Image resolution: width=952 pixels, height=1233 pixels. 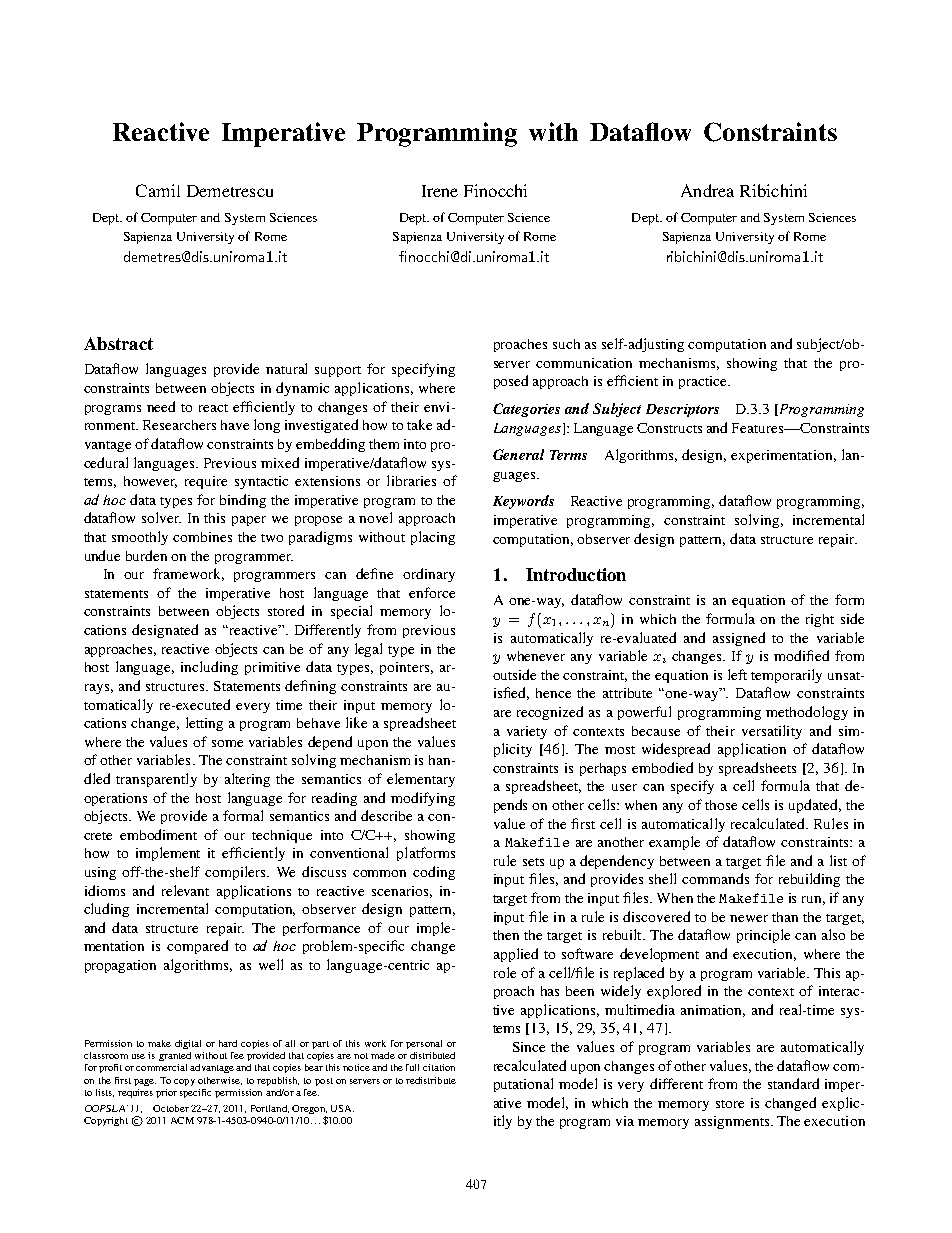 I want to click on modifying, so click(x=423, y=799).
